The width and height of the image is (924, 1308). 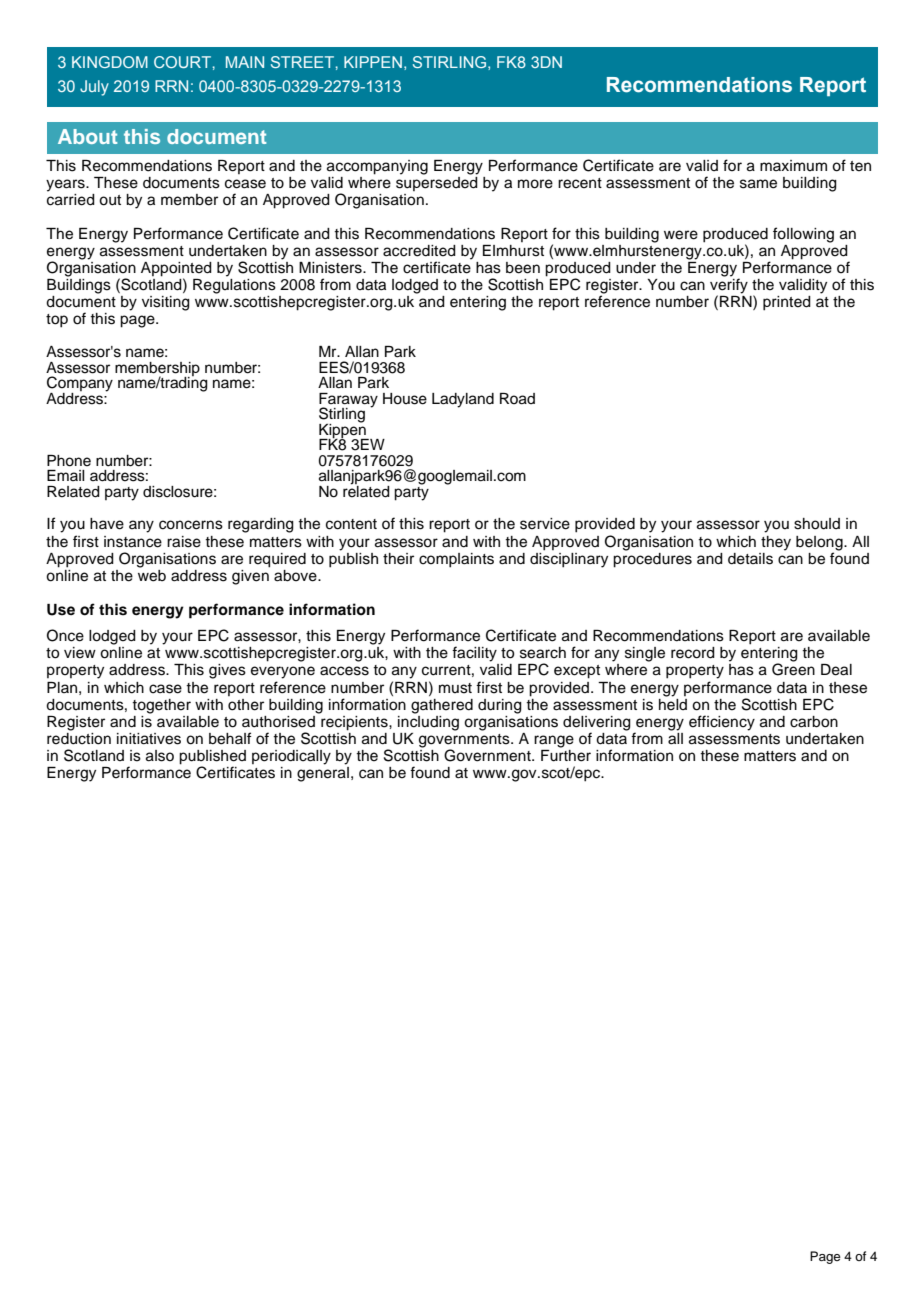 What do you see at coordinates (182, 62) in the image?
I see `COURT` at bounding box center [182, 62].
